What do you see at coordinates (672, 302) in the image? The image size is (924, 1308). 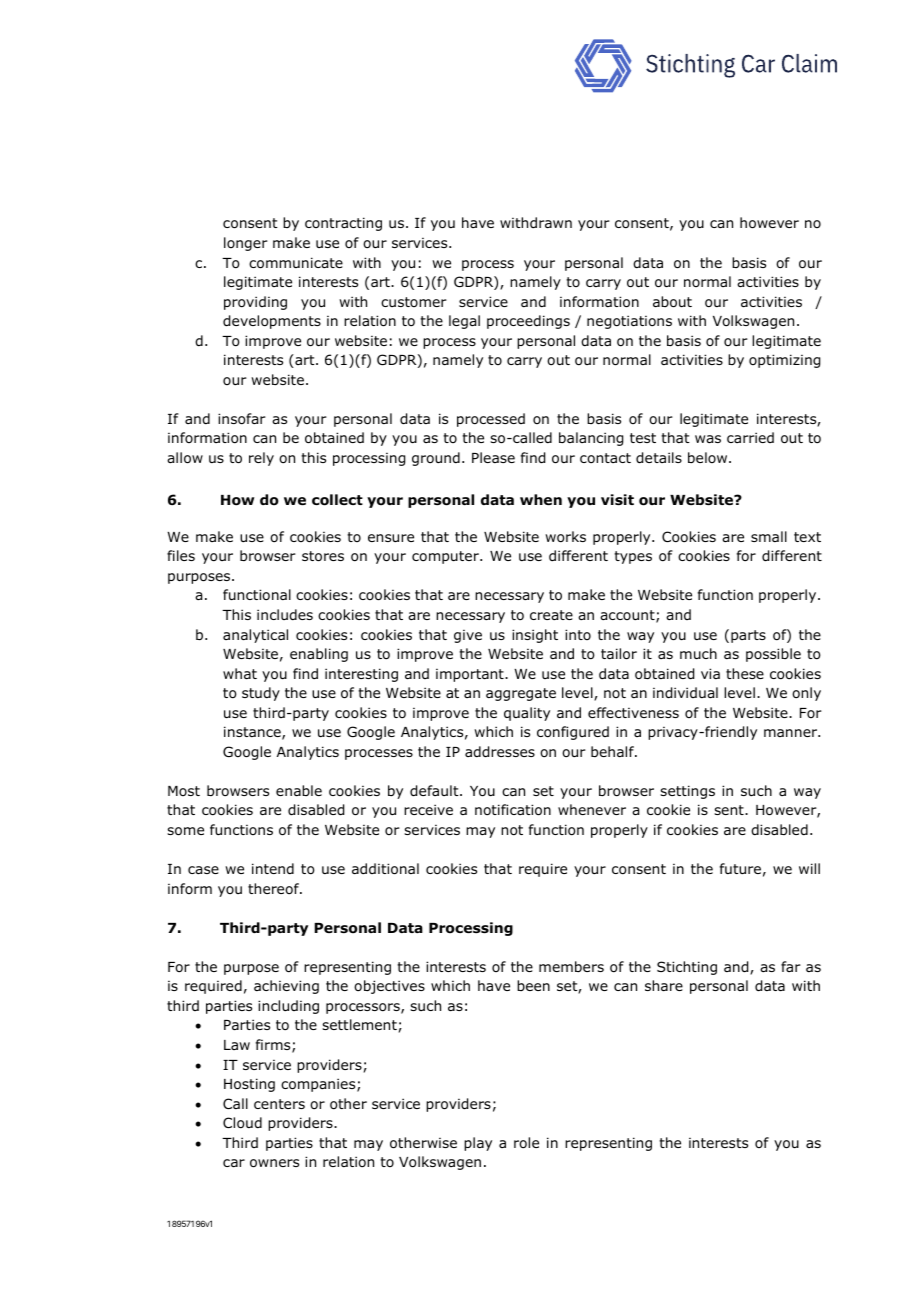 I see `about` at bounding box center [672, 302].
